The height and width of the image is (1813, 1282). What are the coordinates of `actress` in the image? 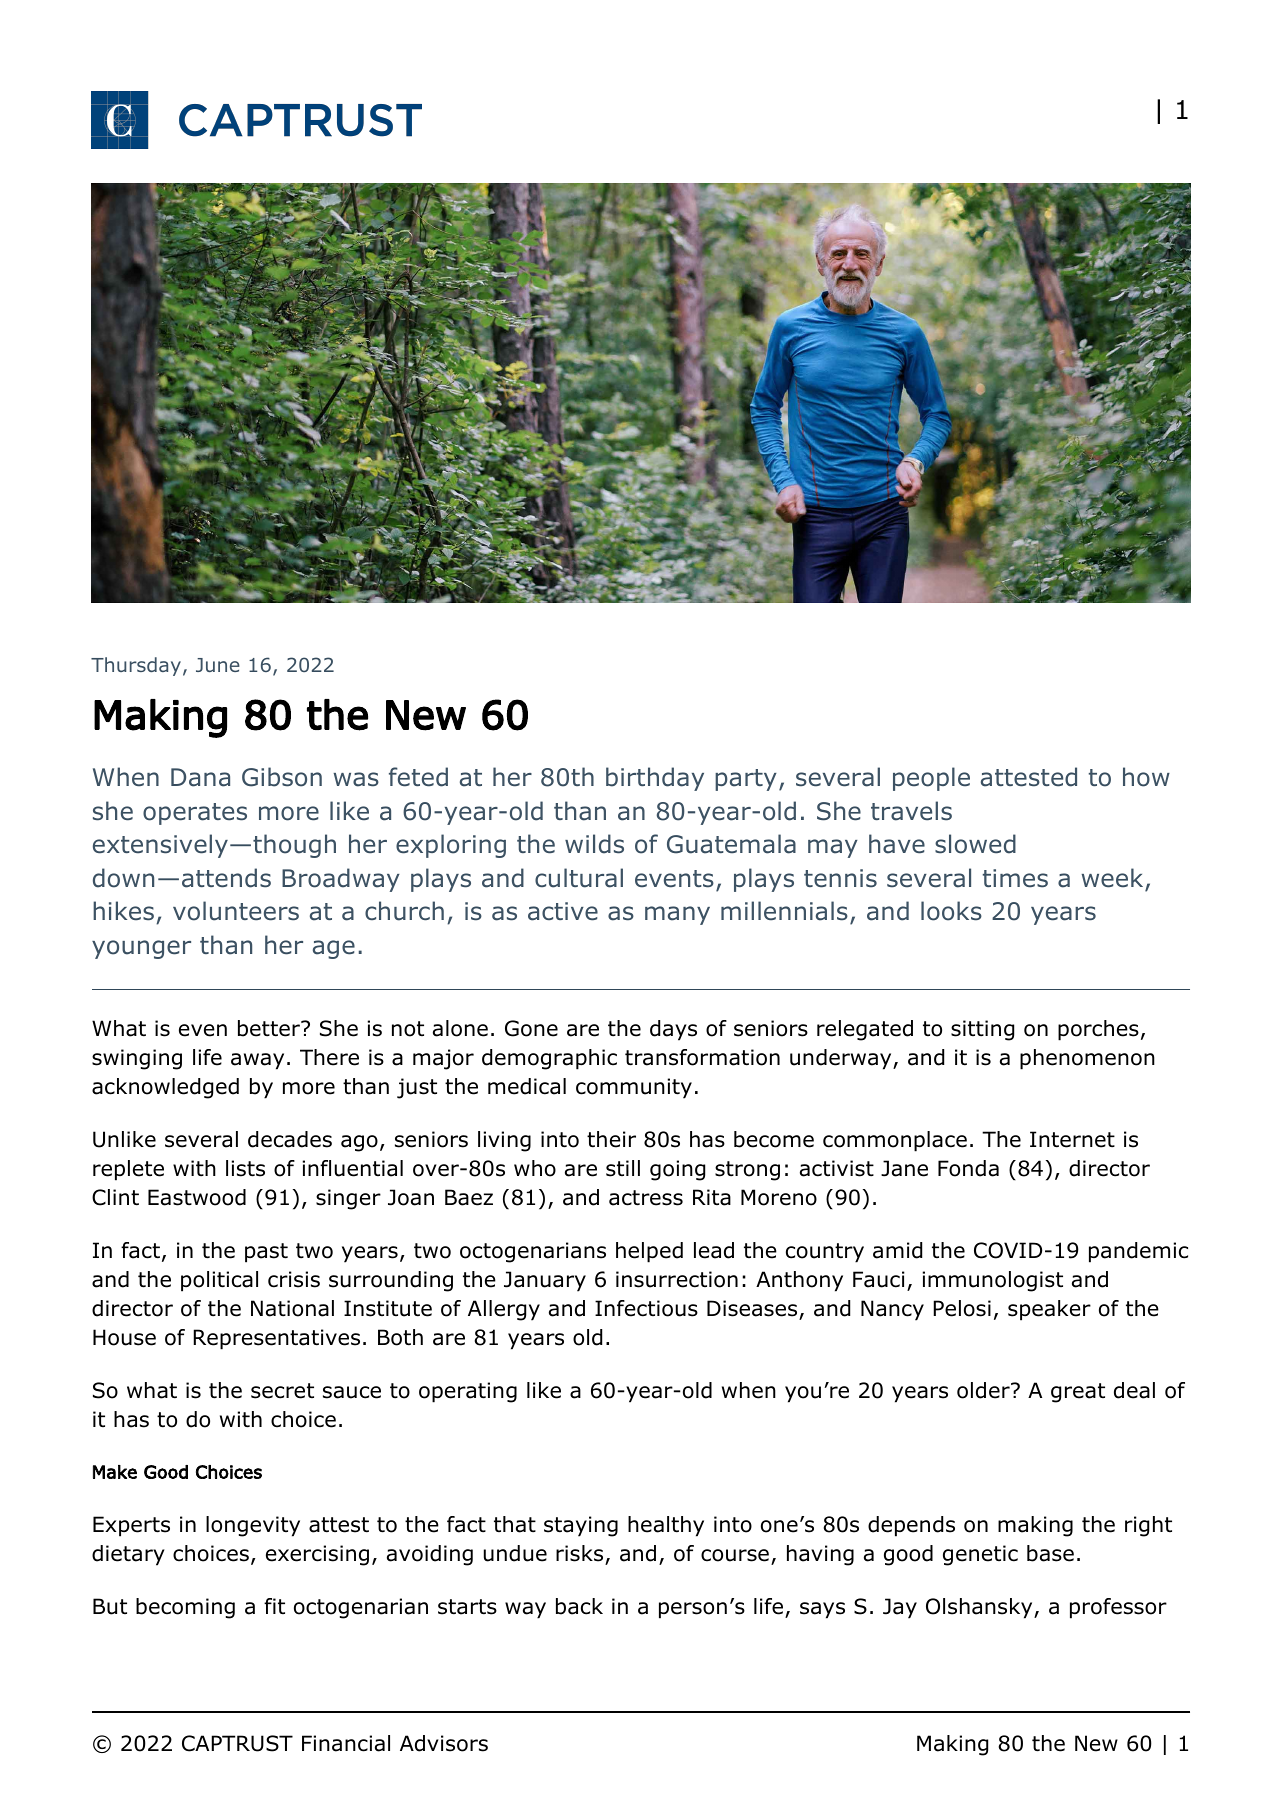 It's located at (646, 1198).
